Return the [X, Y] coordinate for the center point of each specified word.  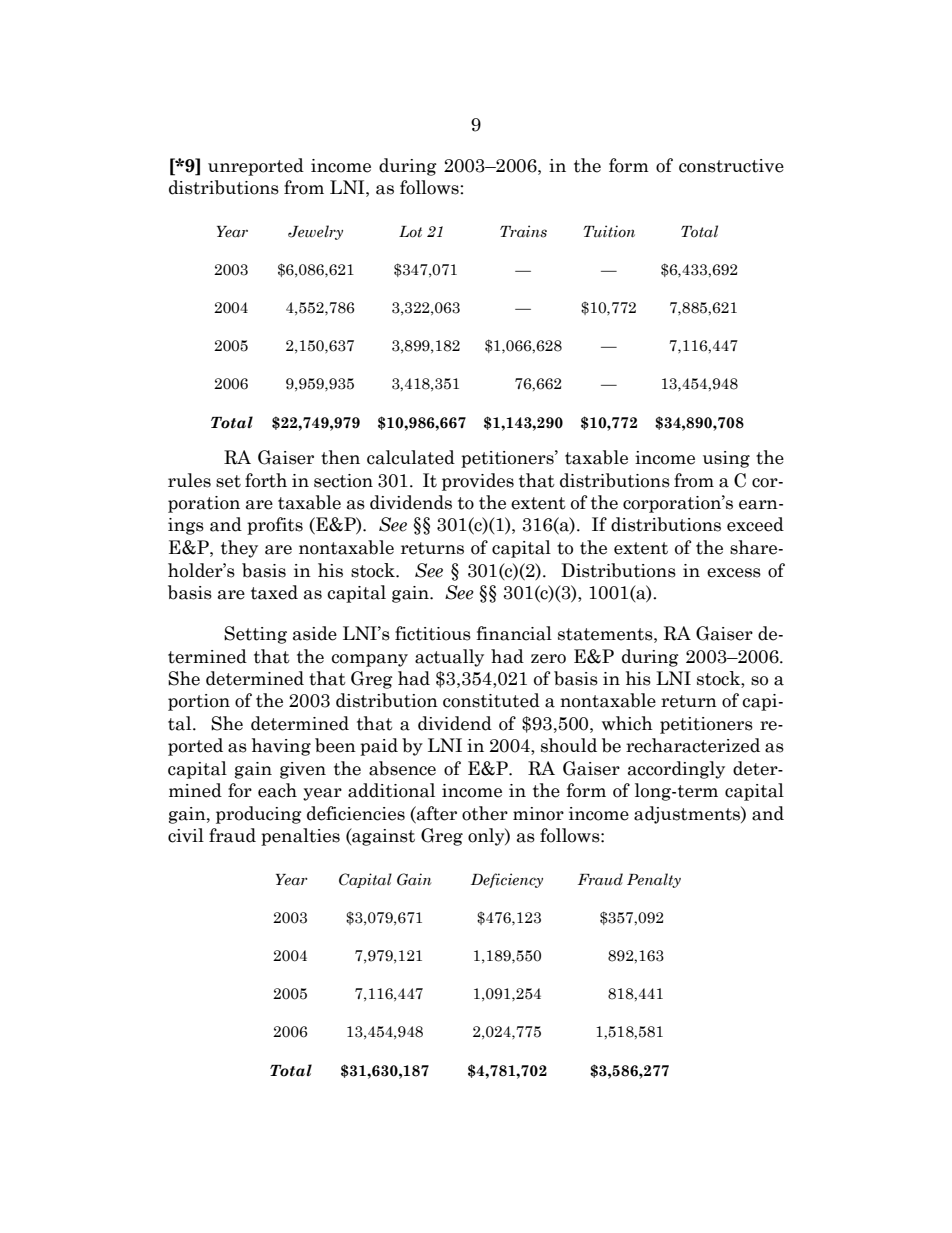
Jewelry [315, 232]
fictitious [433, 633]
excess [734, 573]
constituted [491, 700]
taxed [274, 592]
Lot [410, 232]
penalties [300, 837]
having [281, 747]
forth [266, 480]
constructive [731, 166]
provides [478, 482]
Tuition [609, 231]
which [627, 723]
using [726, 459]
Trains [523, 231]
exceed [755, 524]
